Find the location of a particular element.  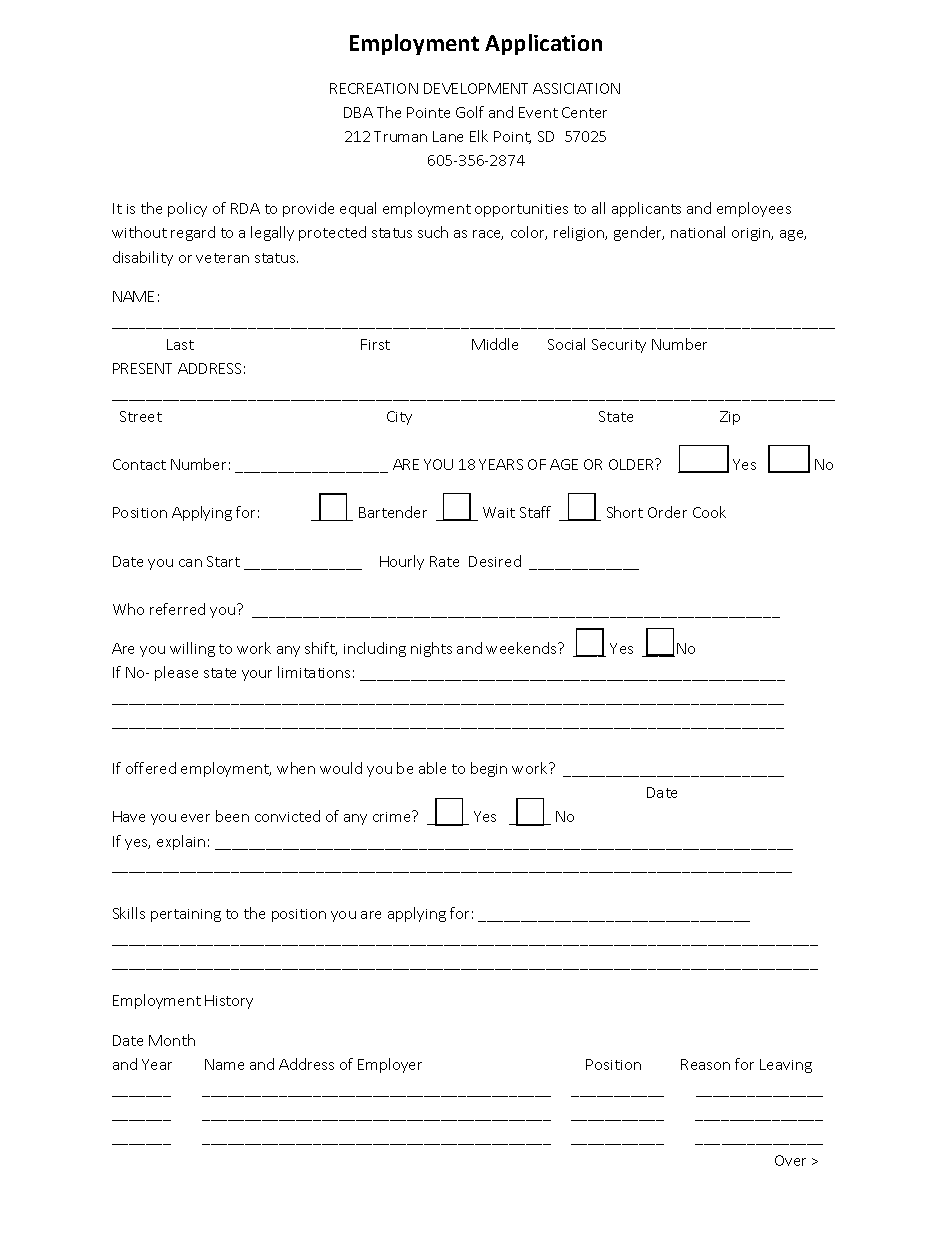

City is located at coordinates (399, 418).
